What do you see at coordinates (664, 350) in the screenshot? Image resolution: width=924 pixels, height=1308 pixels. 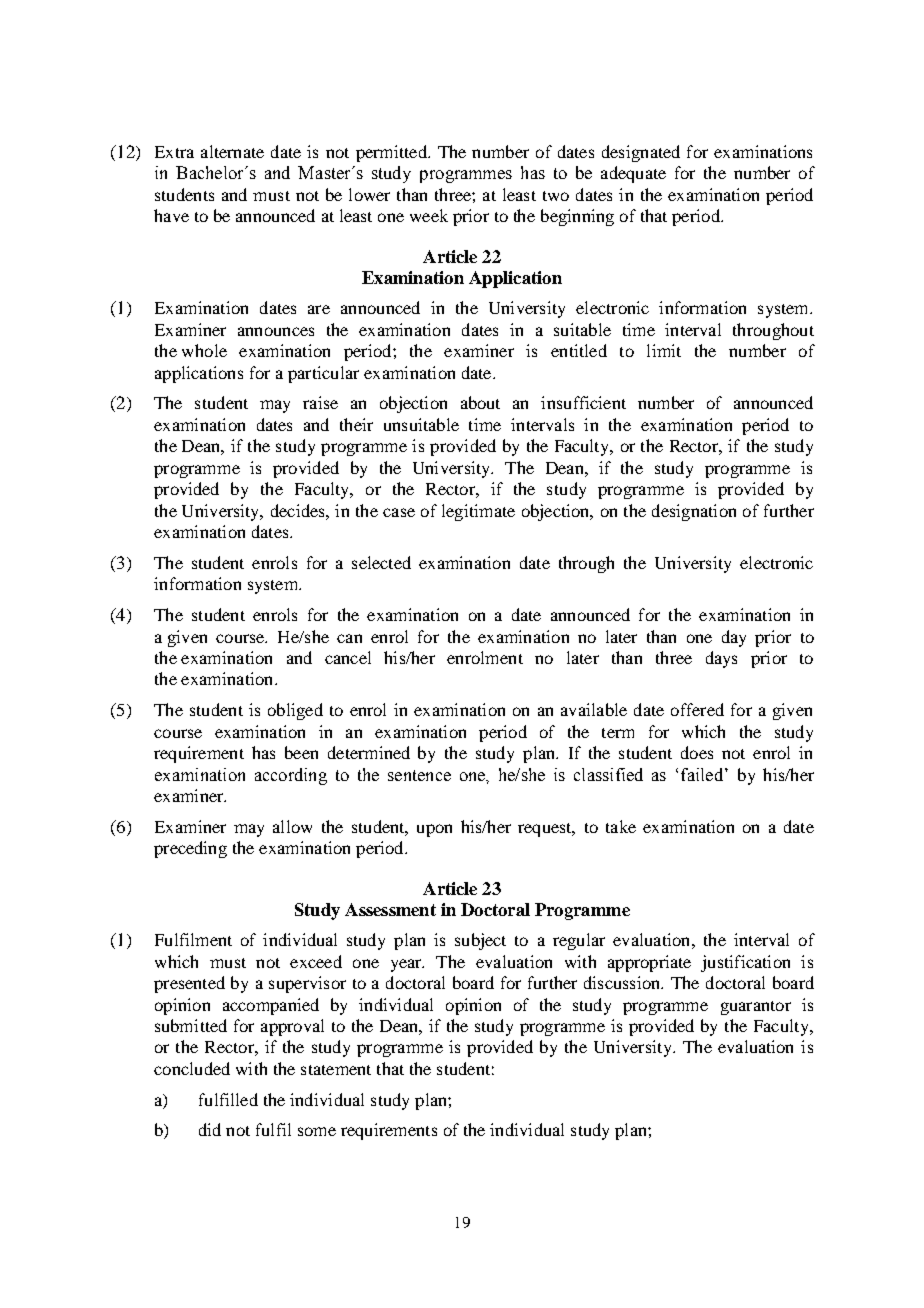 I see `limit` at bounding box center [664, 350].
